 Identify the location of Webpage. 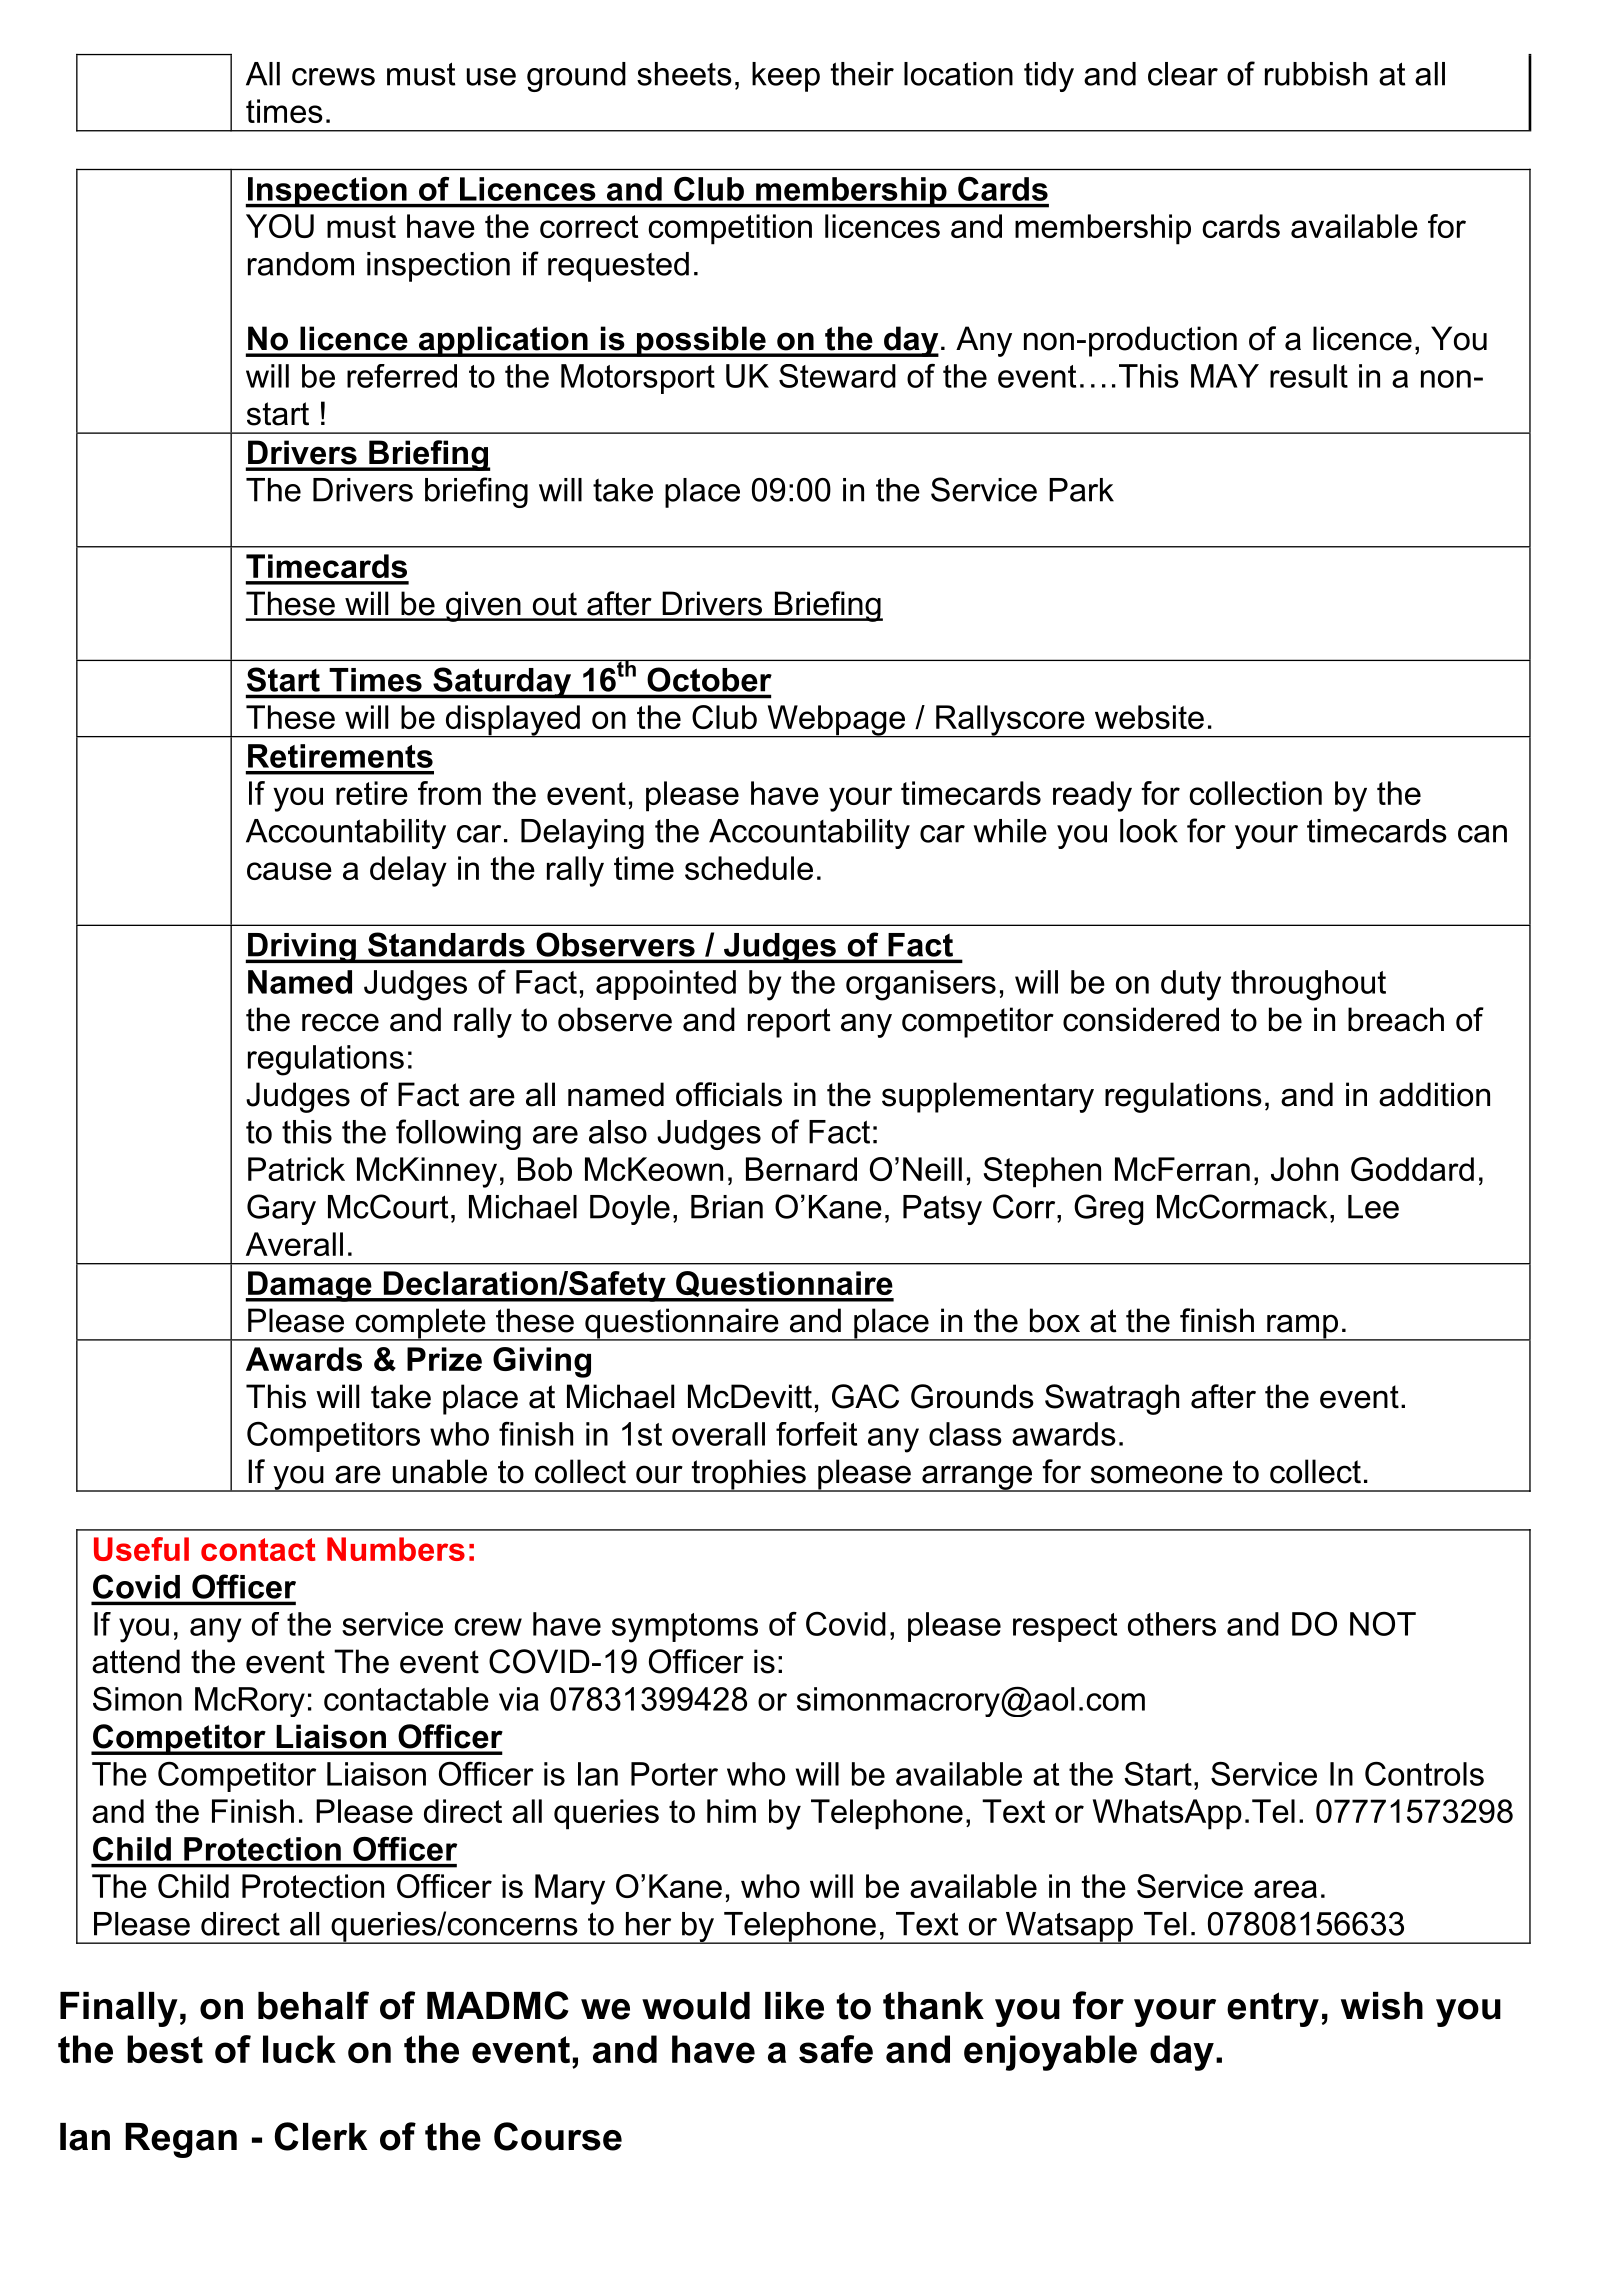
(836, 721).
